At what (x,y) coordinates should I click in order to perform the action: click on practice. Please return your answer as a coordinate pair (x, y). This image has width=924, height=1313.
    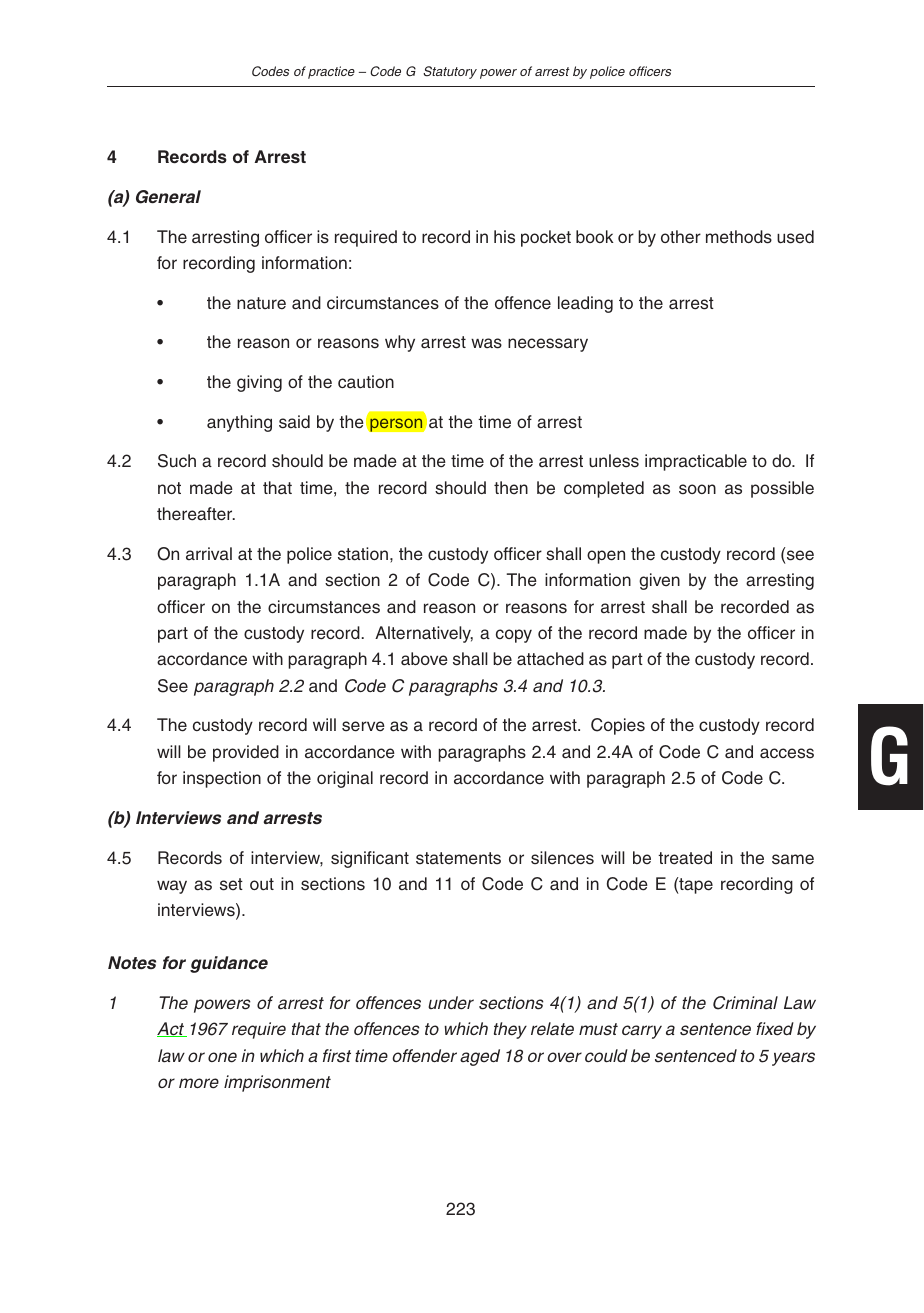
    Looking at the image, I should click on (331, 72).
